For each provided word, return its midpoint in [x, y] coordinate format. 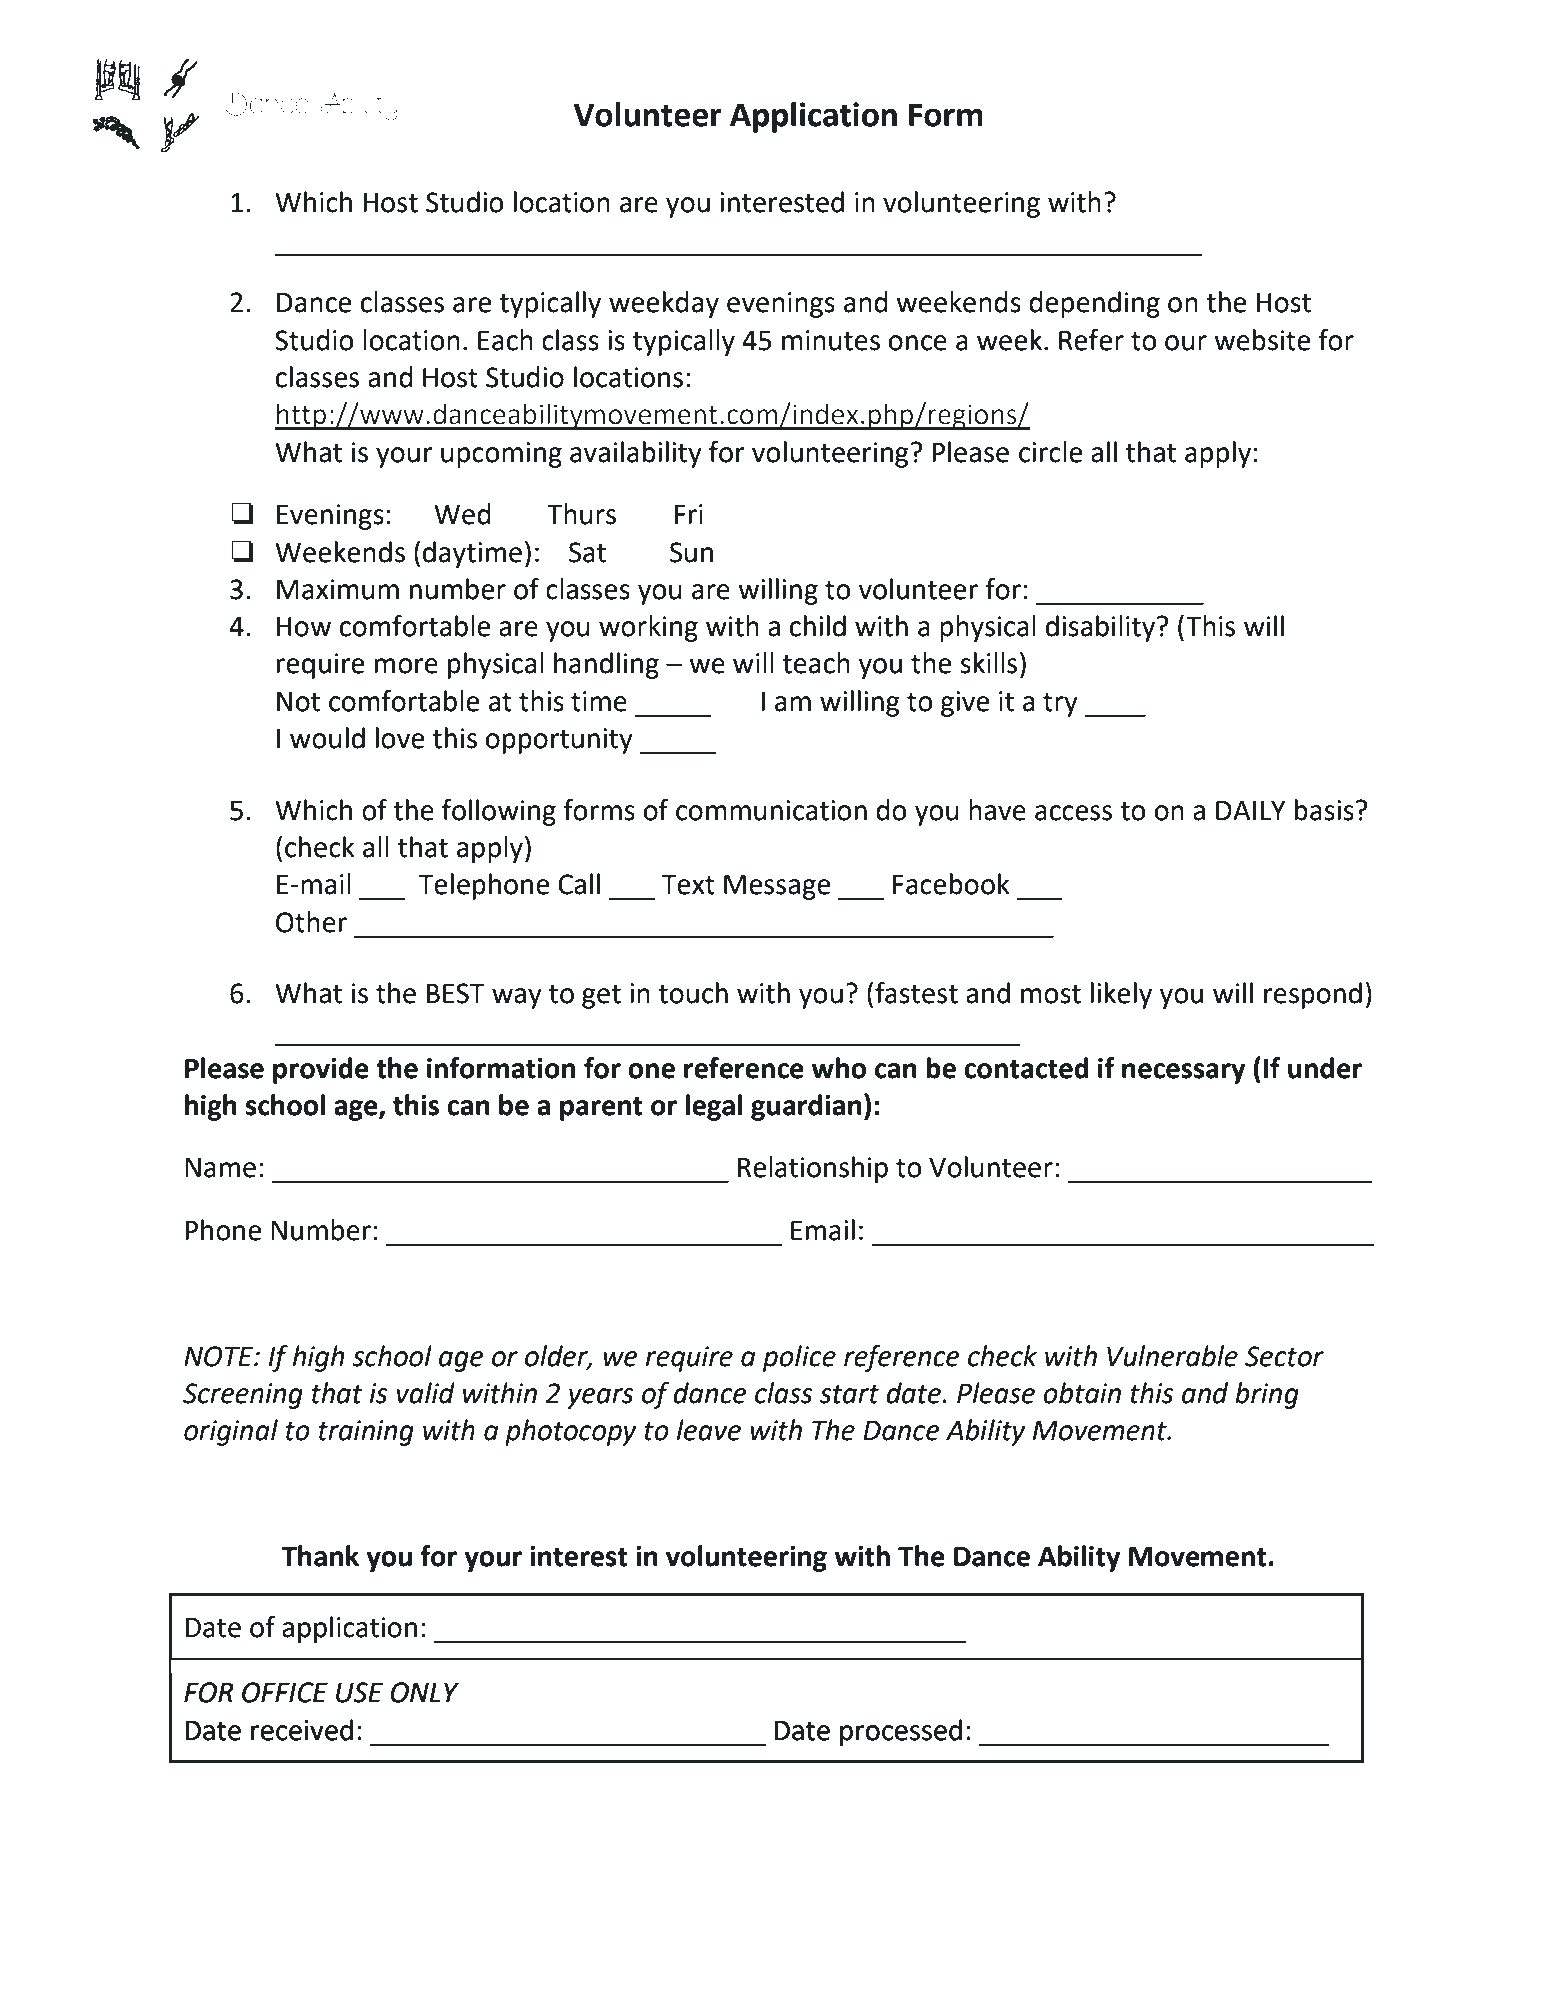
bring [1267, 1395]
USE [359, 1692]
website [1262, 340]
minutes [831, 340]
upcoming [501, 455]
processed [901, 1732]
